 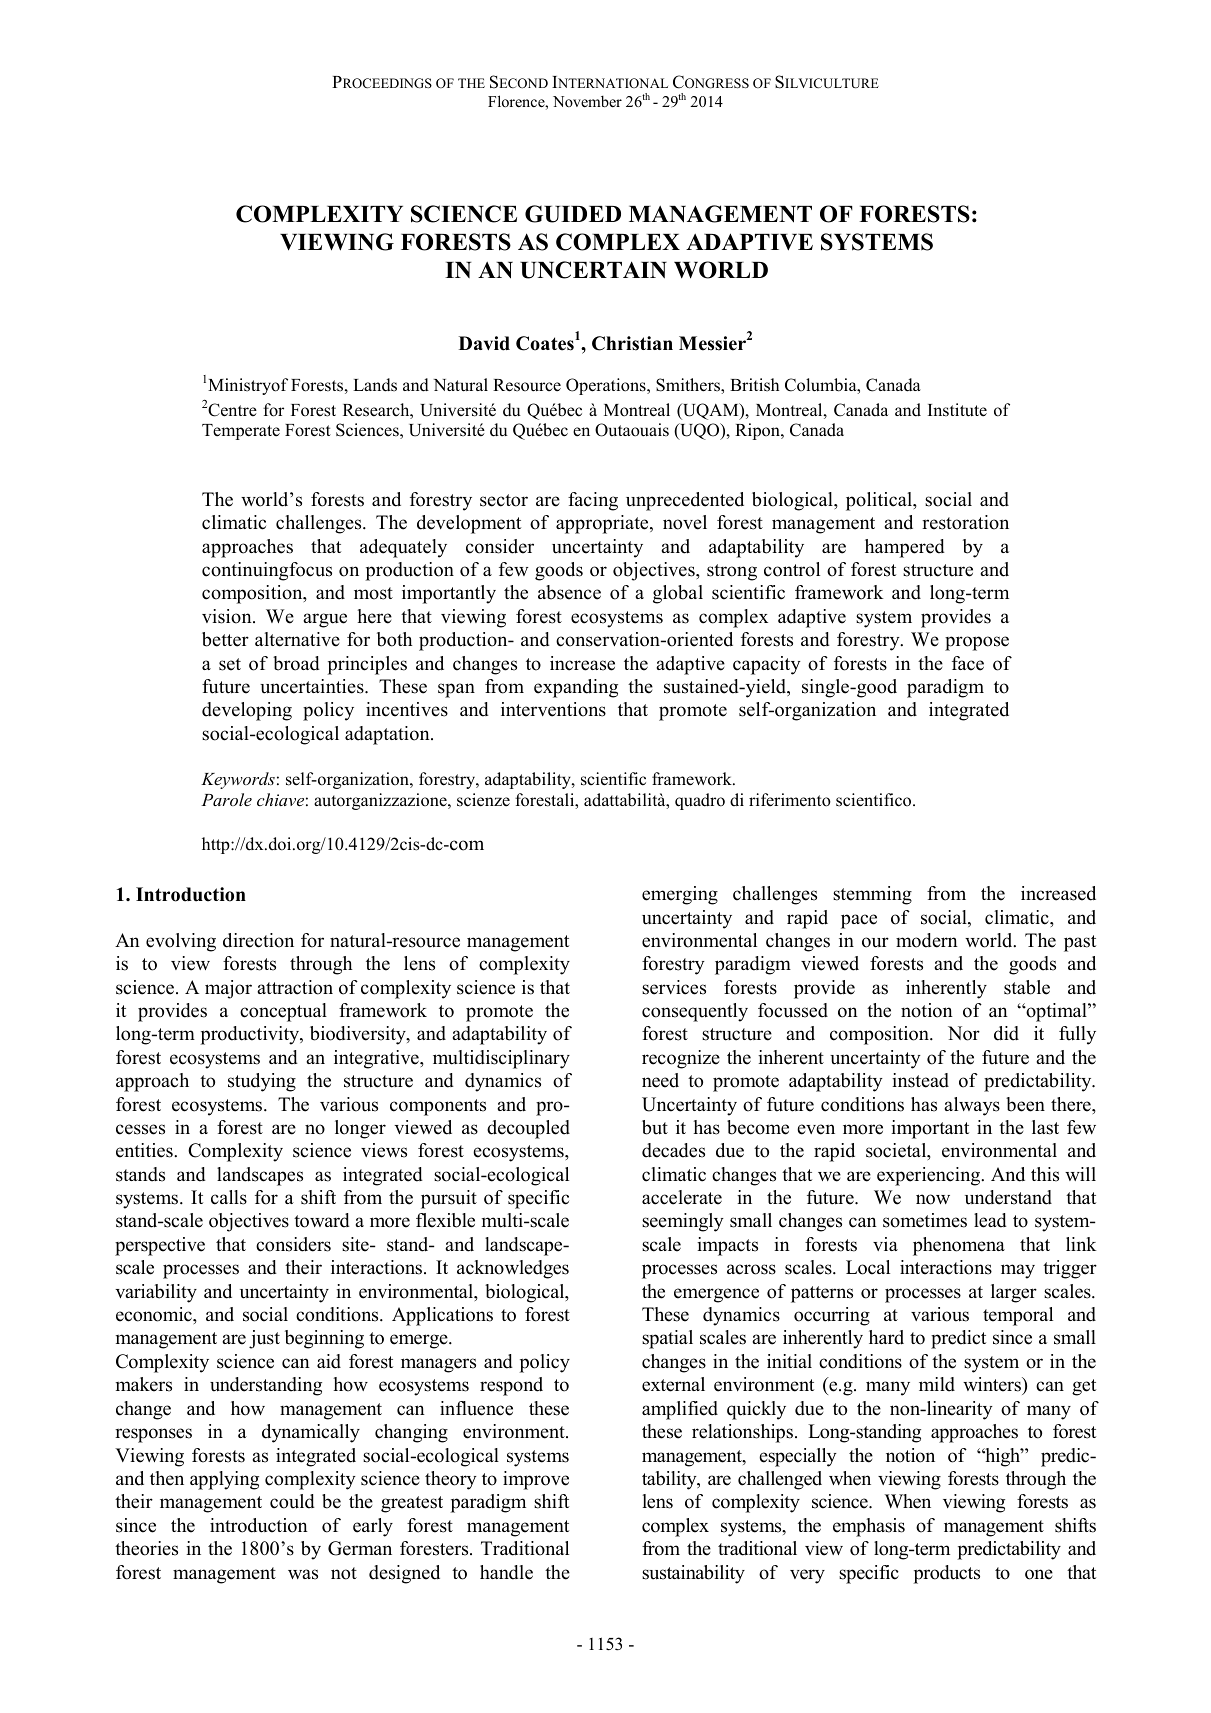 What do you see at coordinates (292, 1501) in the image?
I see `could` at bounding box center [292, 1501].
